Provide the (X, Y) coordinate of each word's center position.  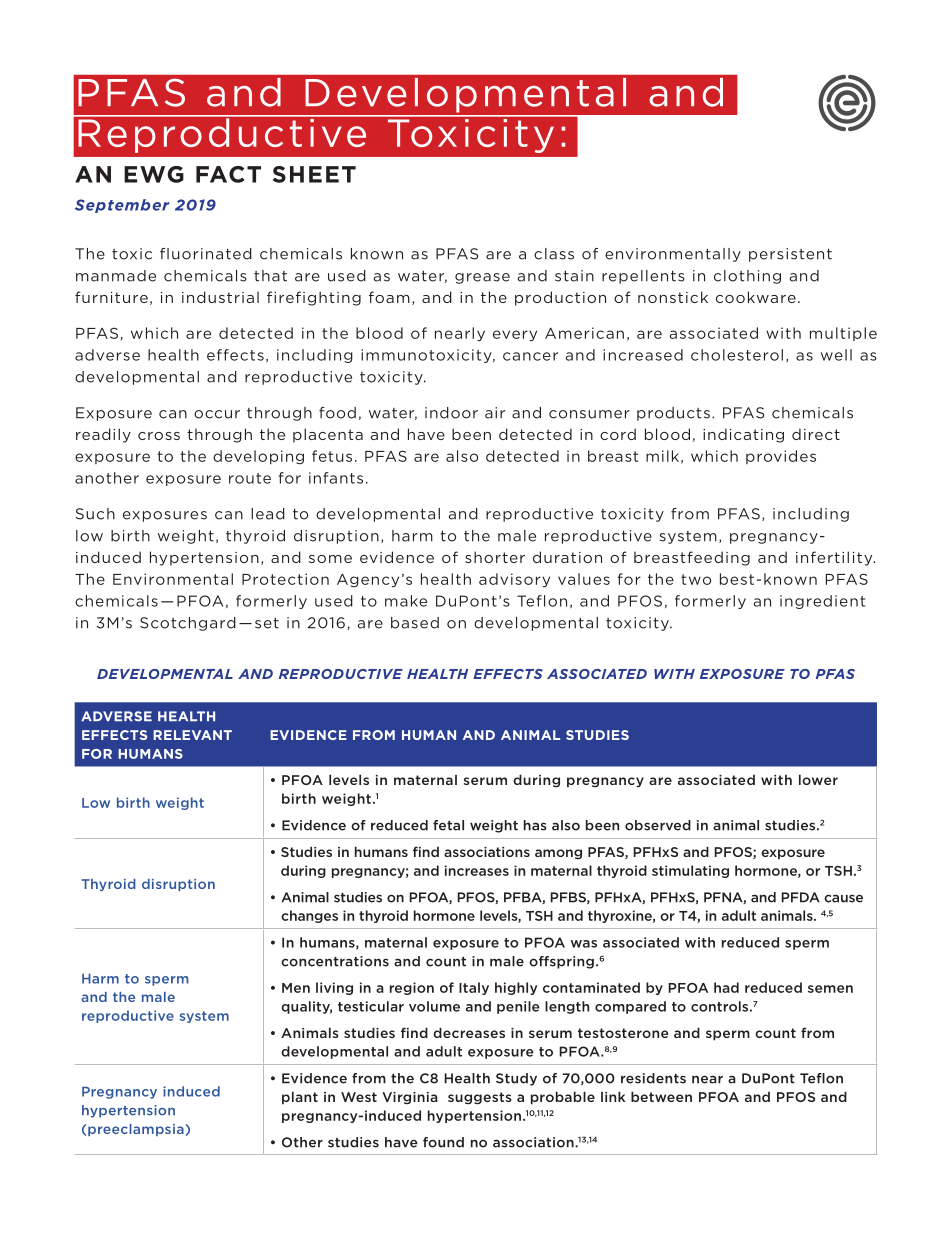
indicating (743, 435)
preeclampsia (136, 1130)
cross (159, 436)
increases (477, 870)
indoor (451, 413)
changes (309, 916)
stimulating (690, 871)
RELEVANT (192, 735)
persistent (790, 255)
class (554, 254)
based (415, 623)
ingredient (822, 602)
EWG (154, 174)
